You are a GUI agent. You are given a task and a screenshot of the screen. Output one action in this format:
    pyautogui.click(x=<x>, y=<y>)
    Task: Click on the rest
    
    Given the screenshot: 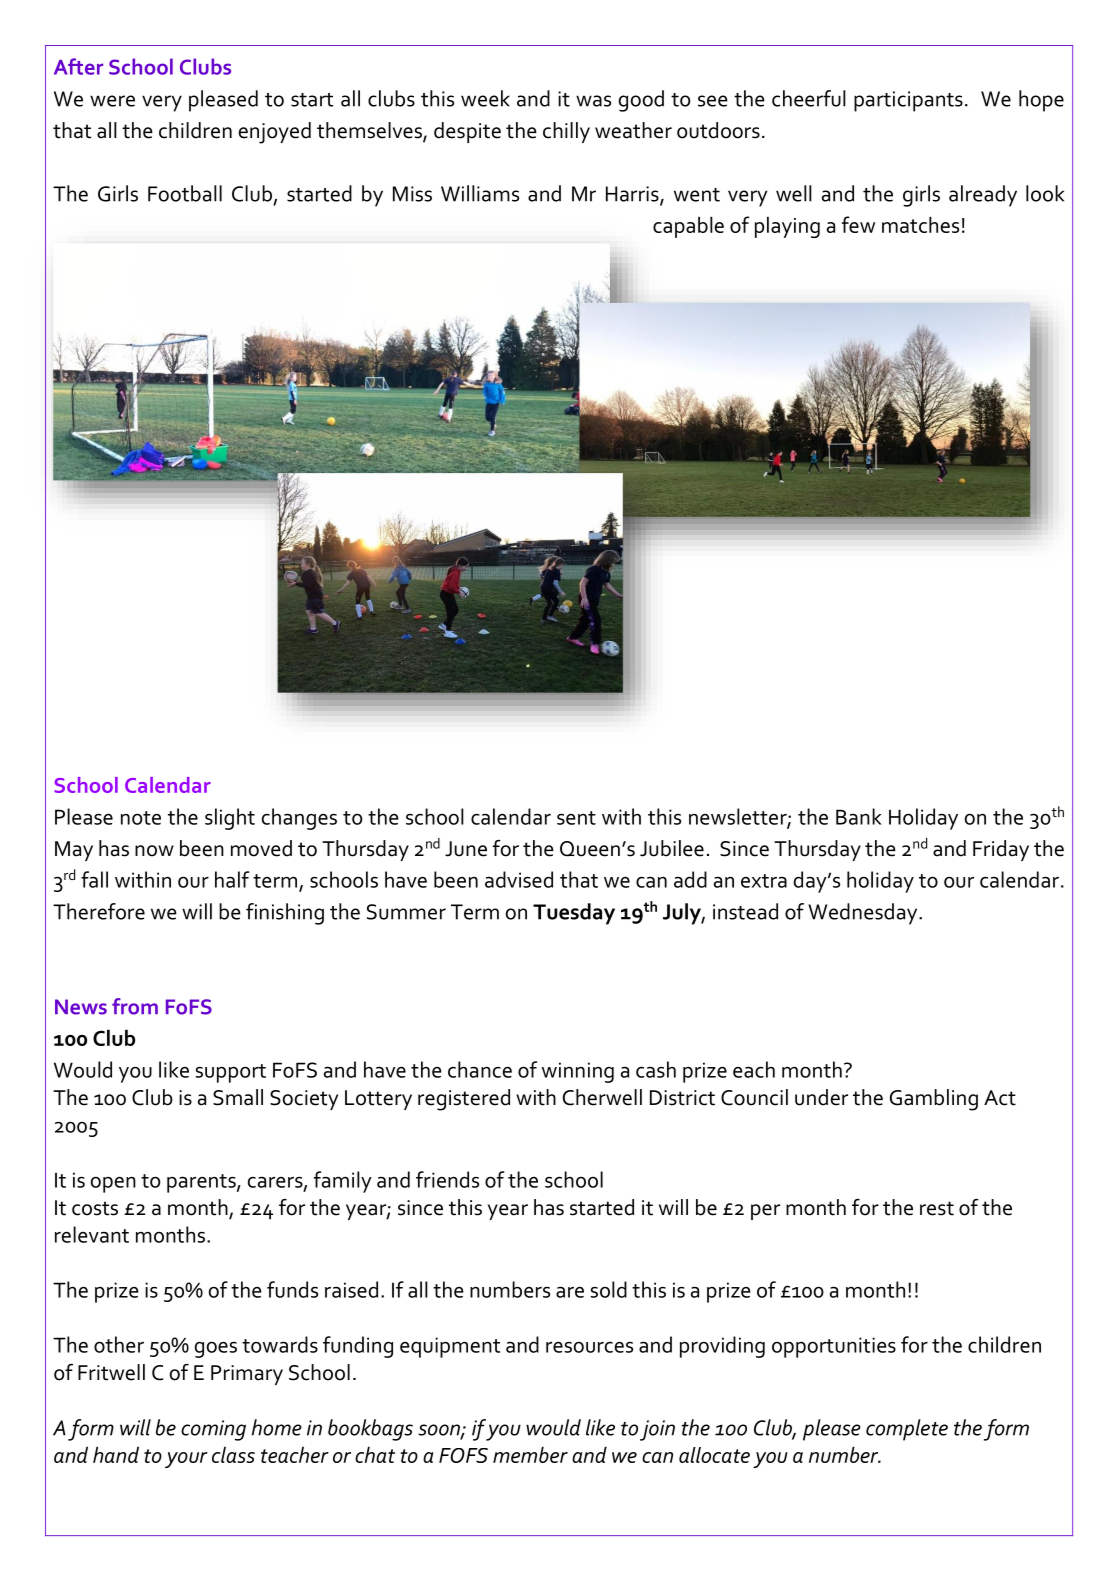 What is the action you would take?
    pyautogui.click(x=937, y=1208)
